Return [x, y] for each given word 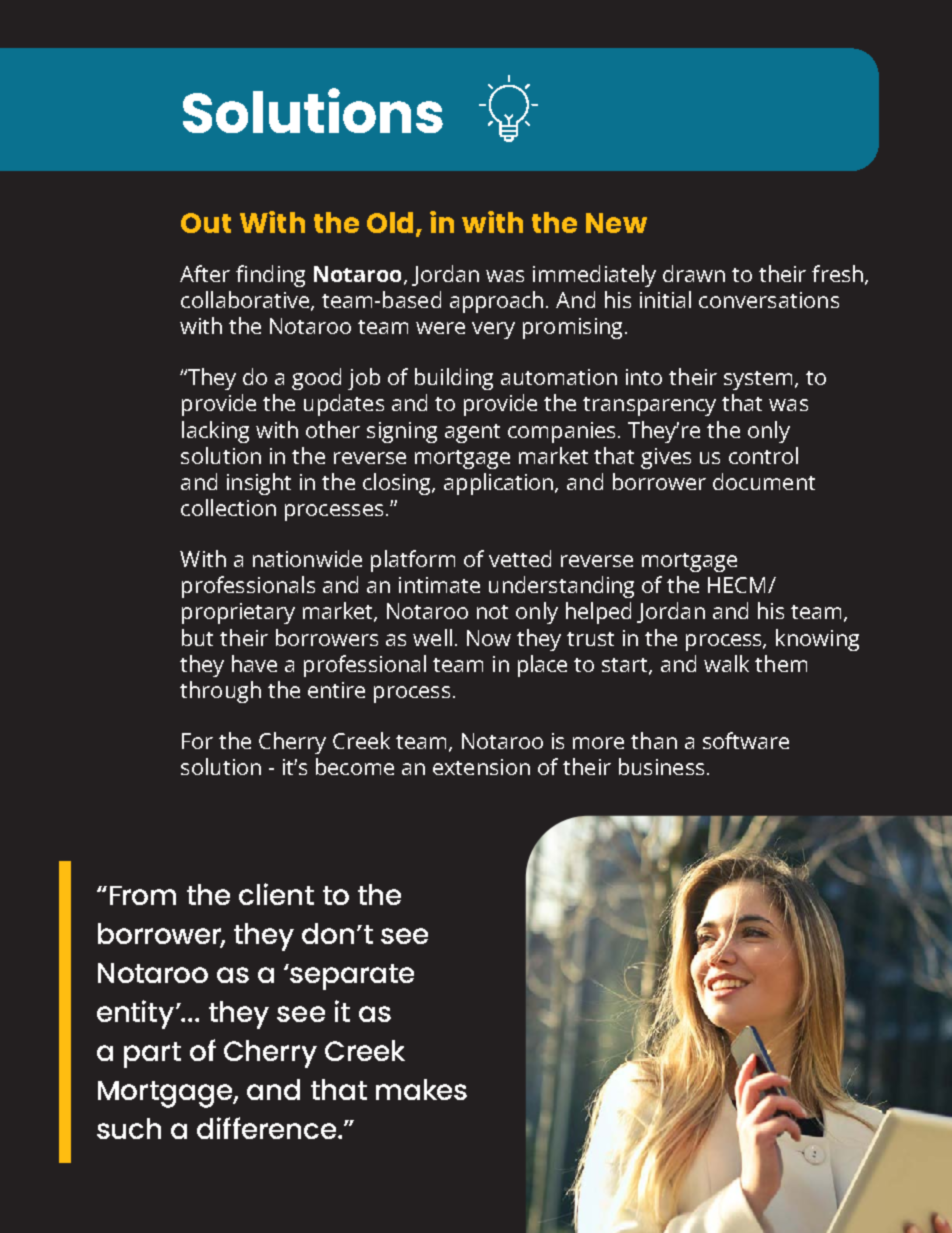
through [220, 692]
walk [726, 663]
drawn [694, 273]
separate [351, 977]
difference [268, 1128]
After [205, 273]
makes [421, 1089]
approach [496, 302]
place [542, 666]
